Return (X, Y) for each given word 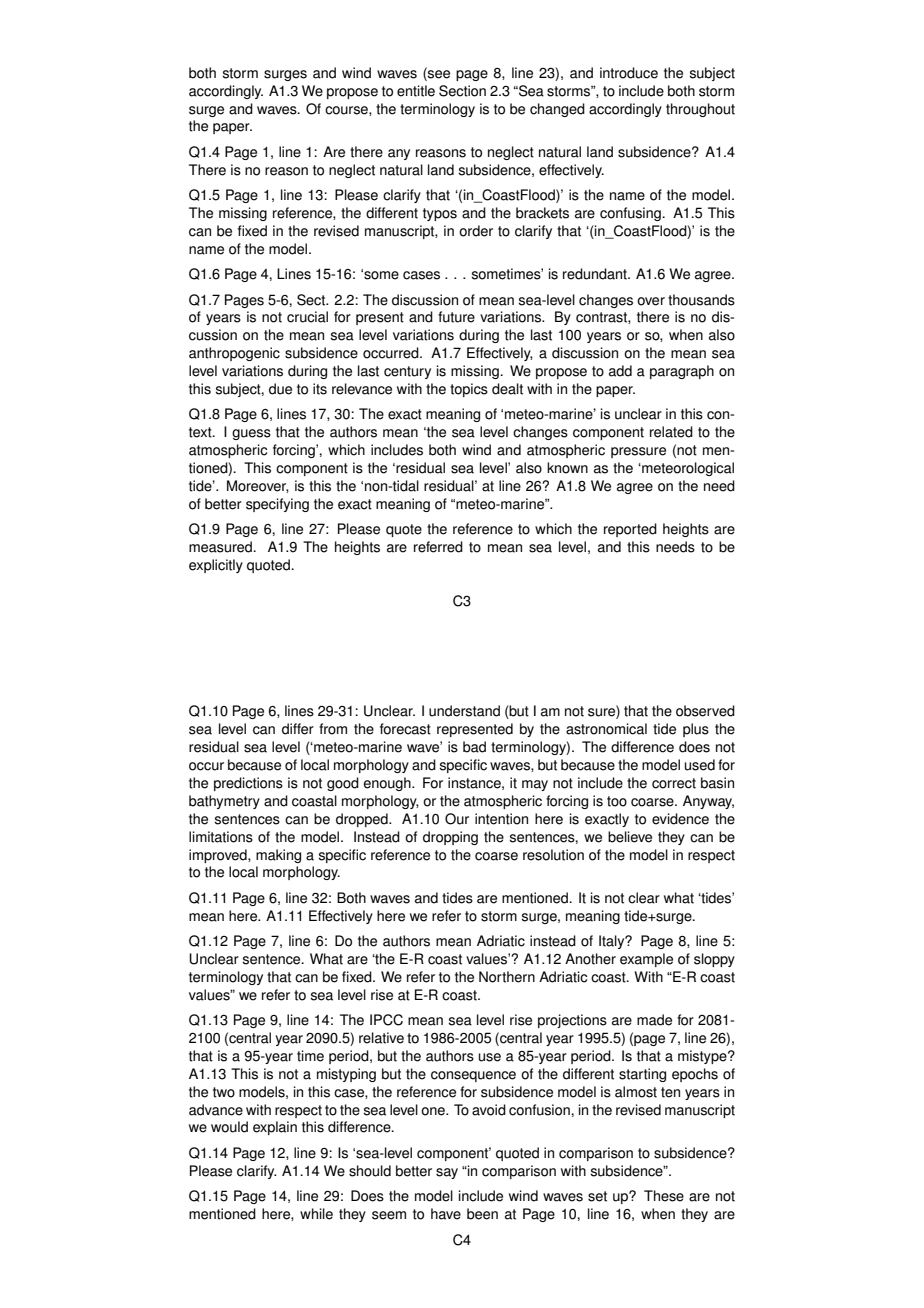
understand (464, 711)
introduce (629, 73)
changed (557, 110)
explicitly (216, 566)
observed (705, 711)
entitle (416, 91)
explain (275, 1128)
